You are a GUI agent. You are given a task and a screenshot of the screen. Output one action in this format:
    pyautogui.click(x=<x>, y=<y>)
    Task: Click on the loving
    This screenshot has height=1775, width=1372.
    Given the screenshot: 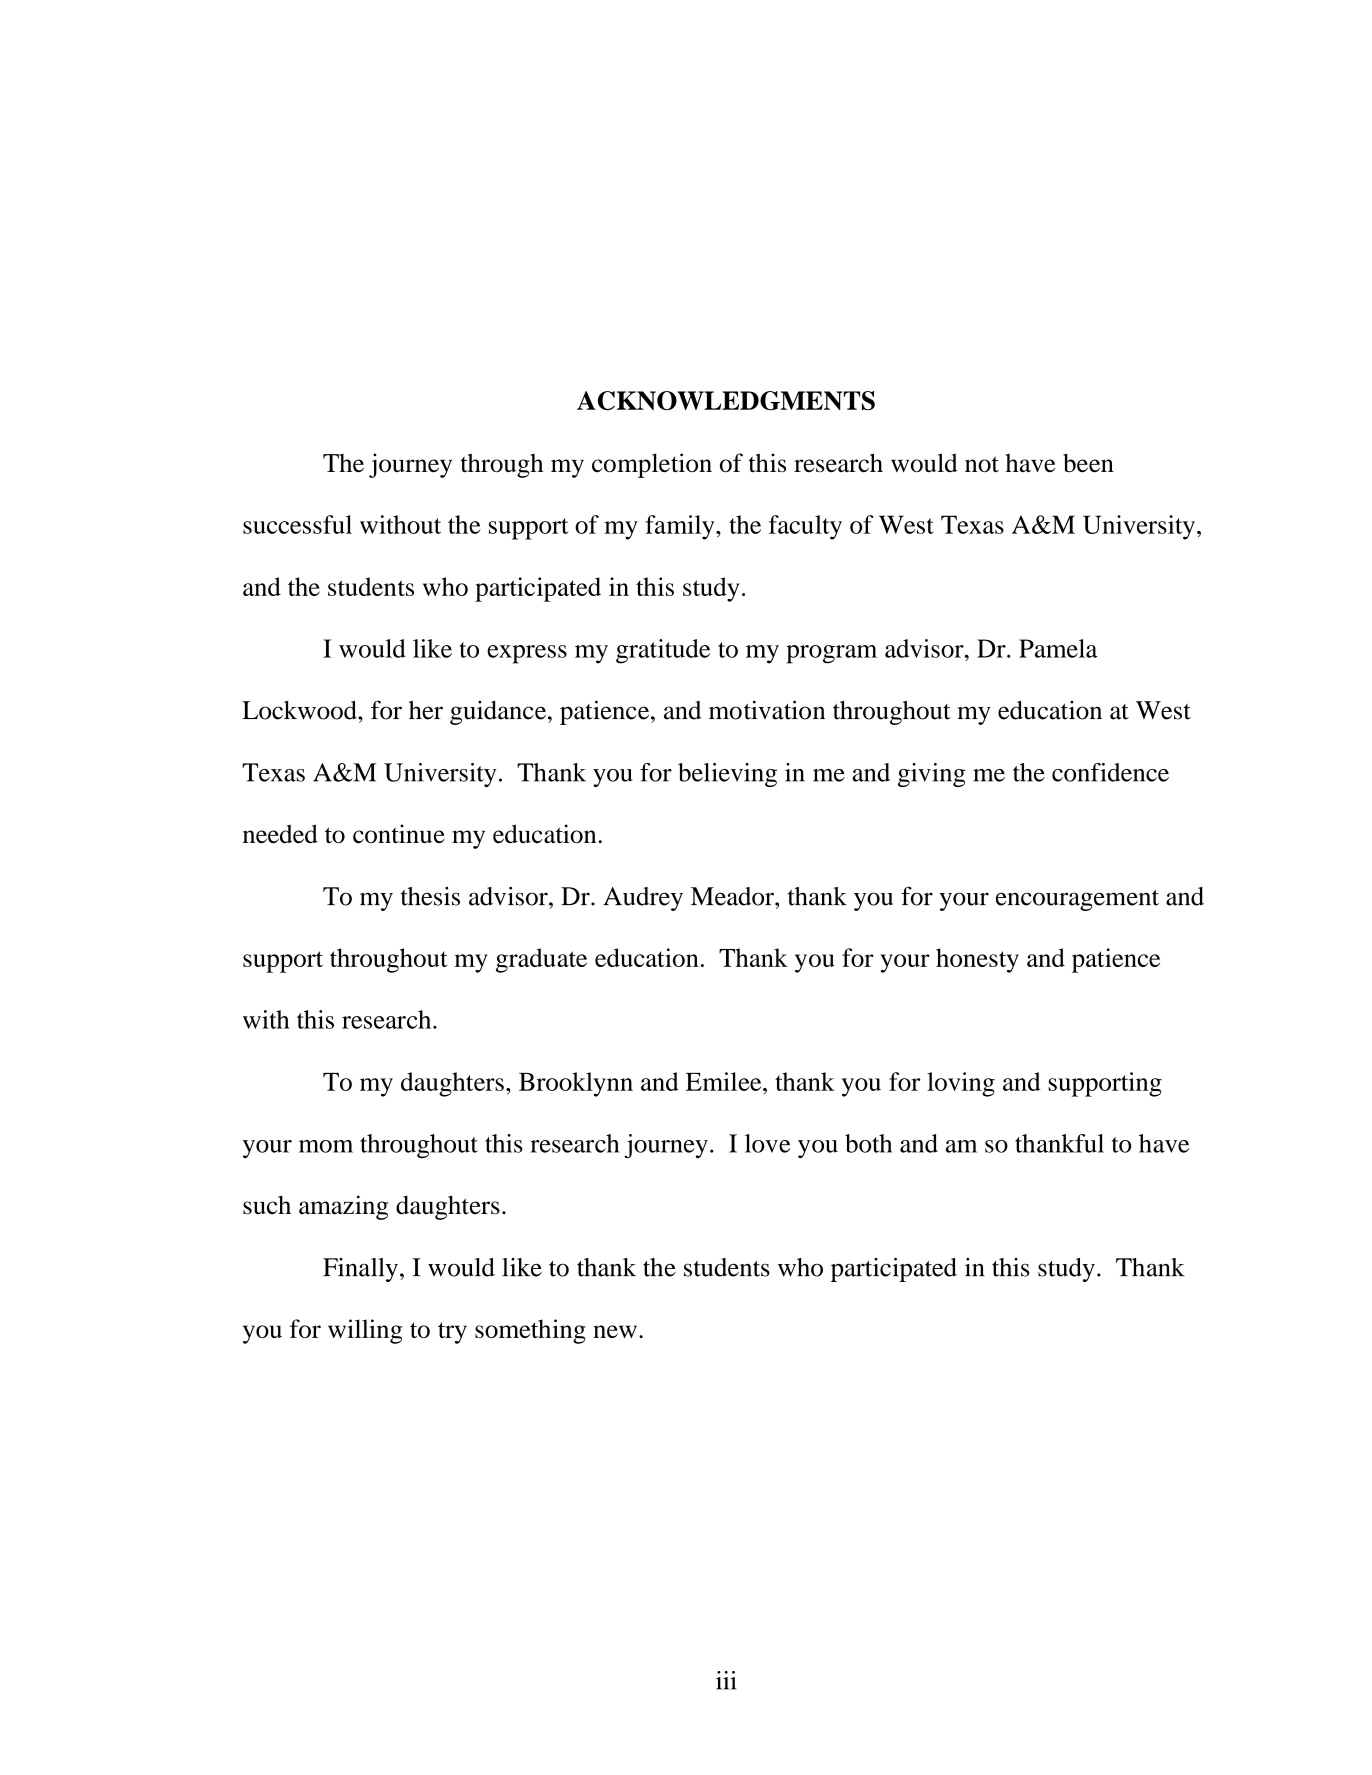 What is the action you would take?
    pyautogui.click(x=961, y=1084)
